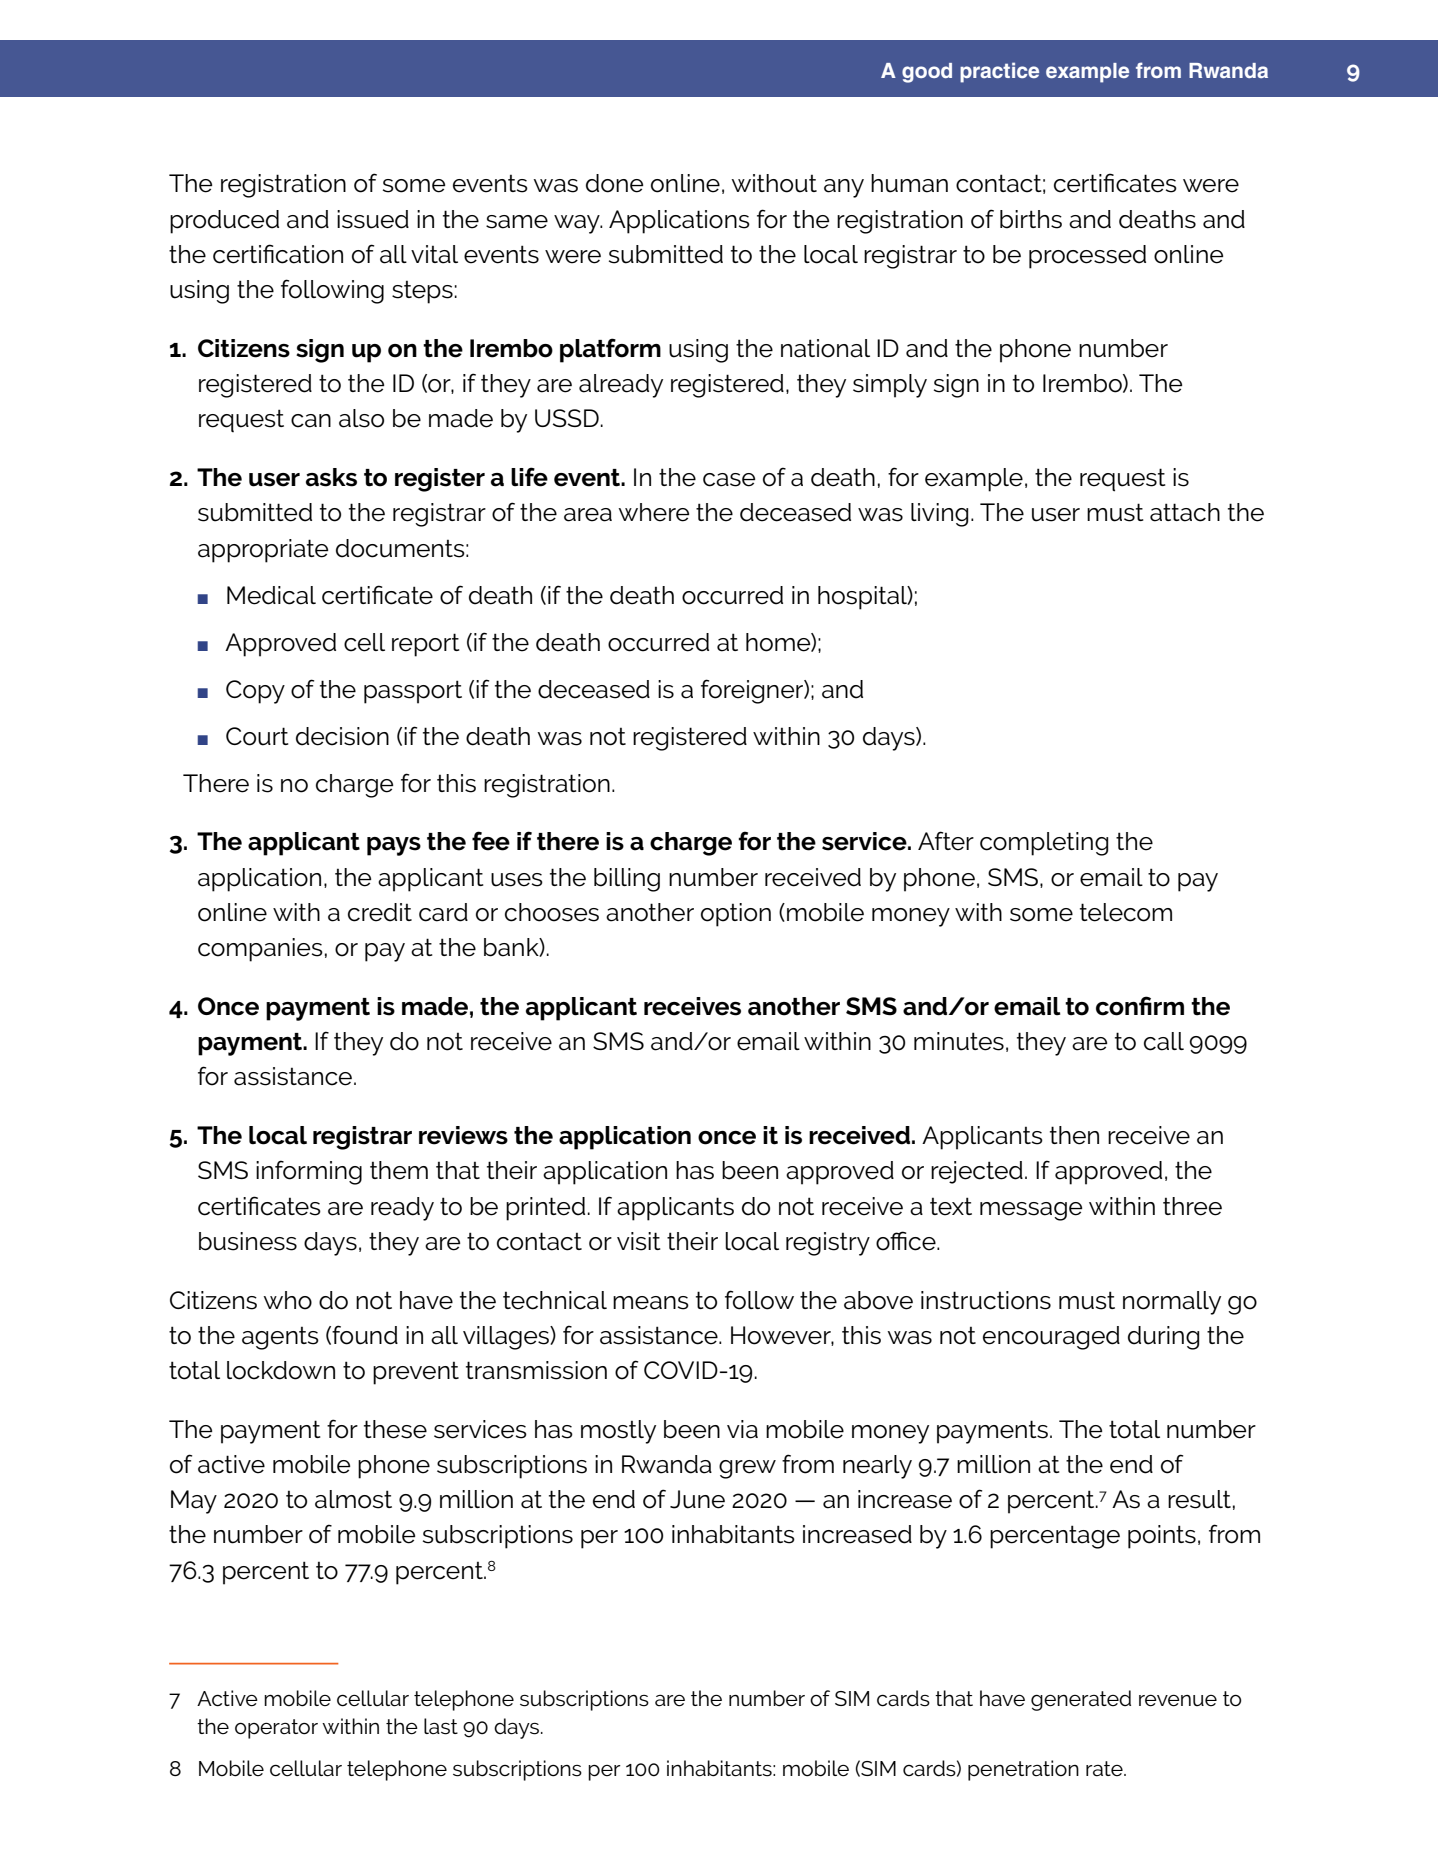 The image size is (1438, 1861). I want to click on asks, so click(331, 477).
